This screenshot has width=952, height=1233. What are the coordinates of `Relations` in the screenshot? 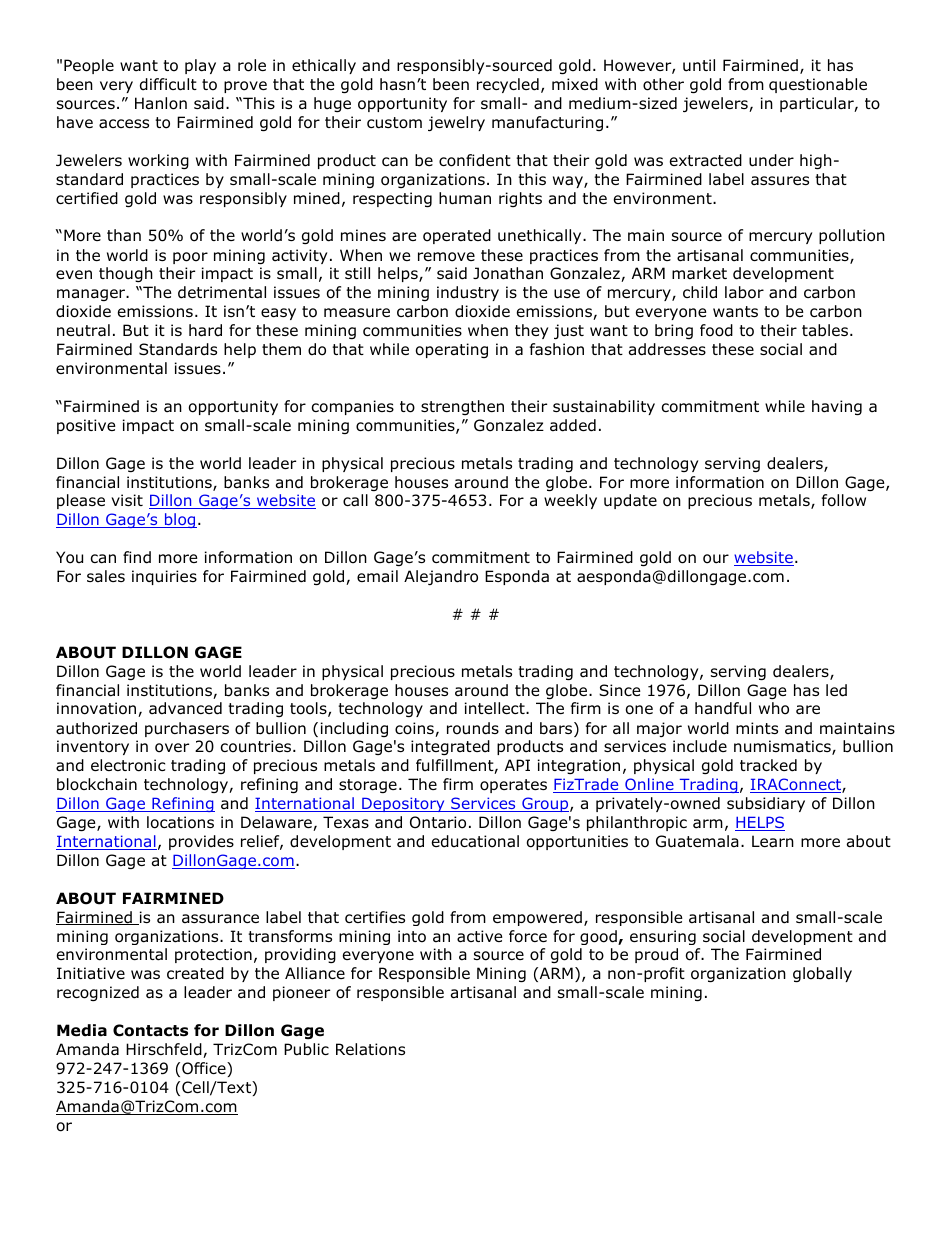 It's located at (370, 1049).
